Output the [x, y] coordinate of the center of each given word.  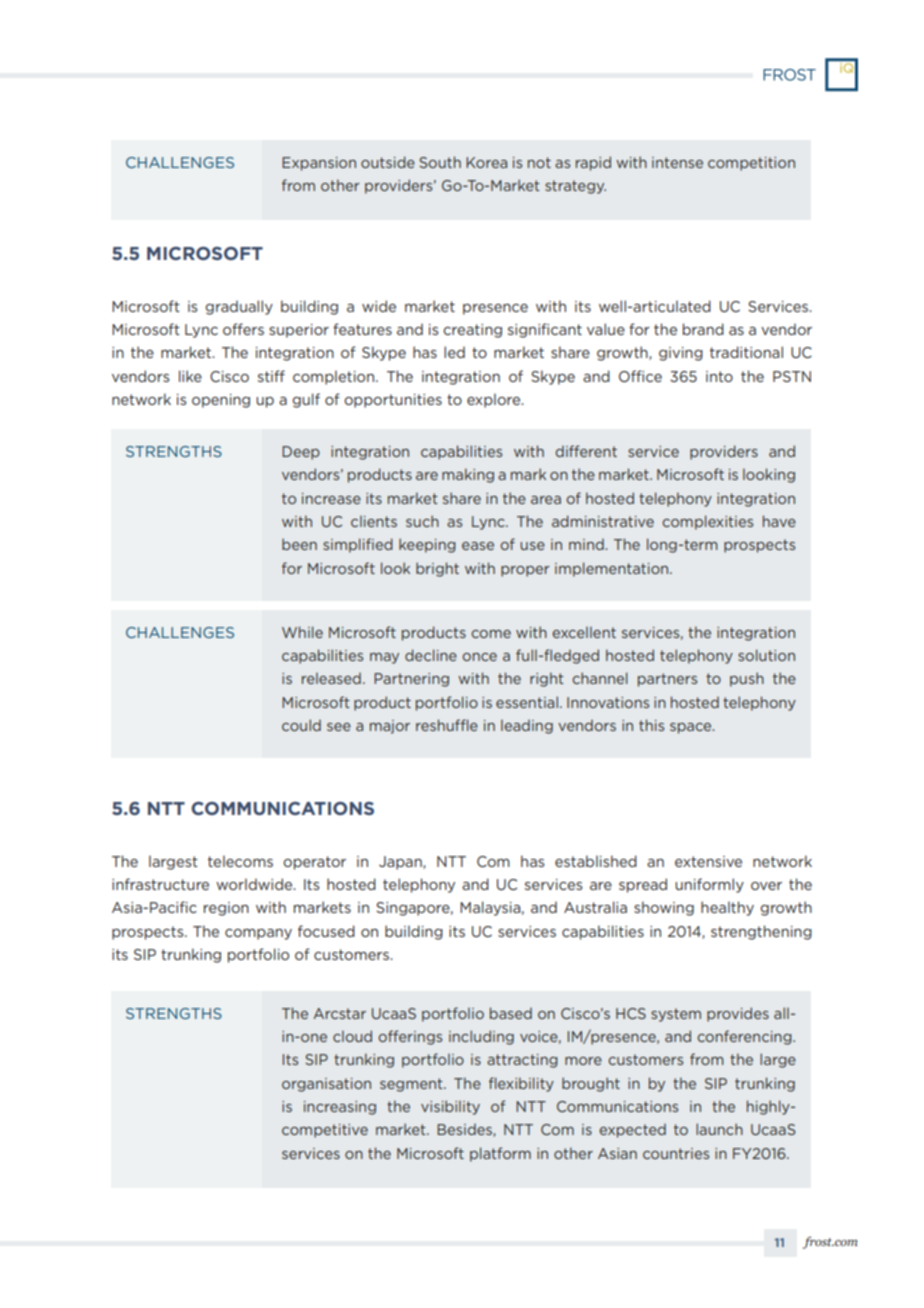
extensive [708, 861]
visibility [450, 1107]
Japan [401, 863]
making [468, 475]
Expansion [319, 164]
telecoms [240, 861]
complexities [707, 522]
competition [751, 164]
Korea [486, 162]
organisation [326, 1085]
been [299, 544]
